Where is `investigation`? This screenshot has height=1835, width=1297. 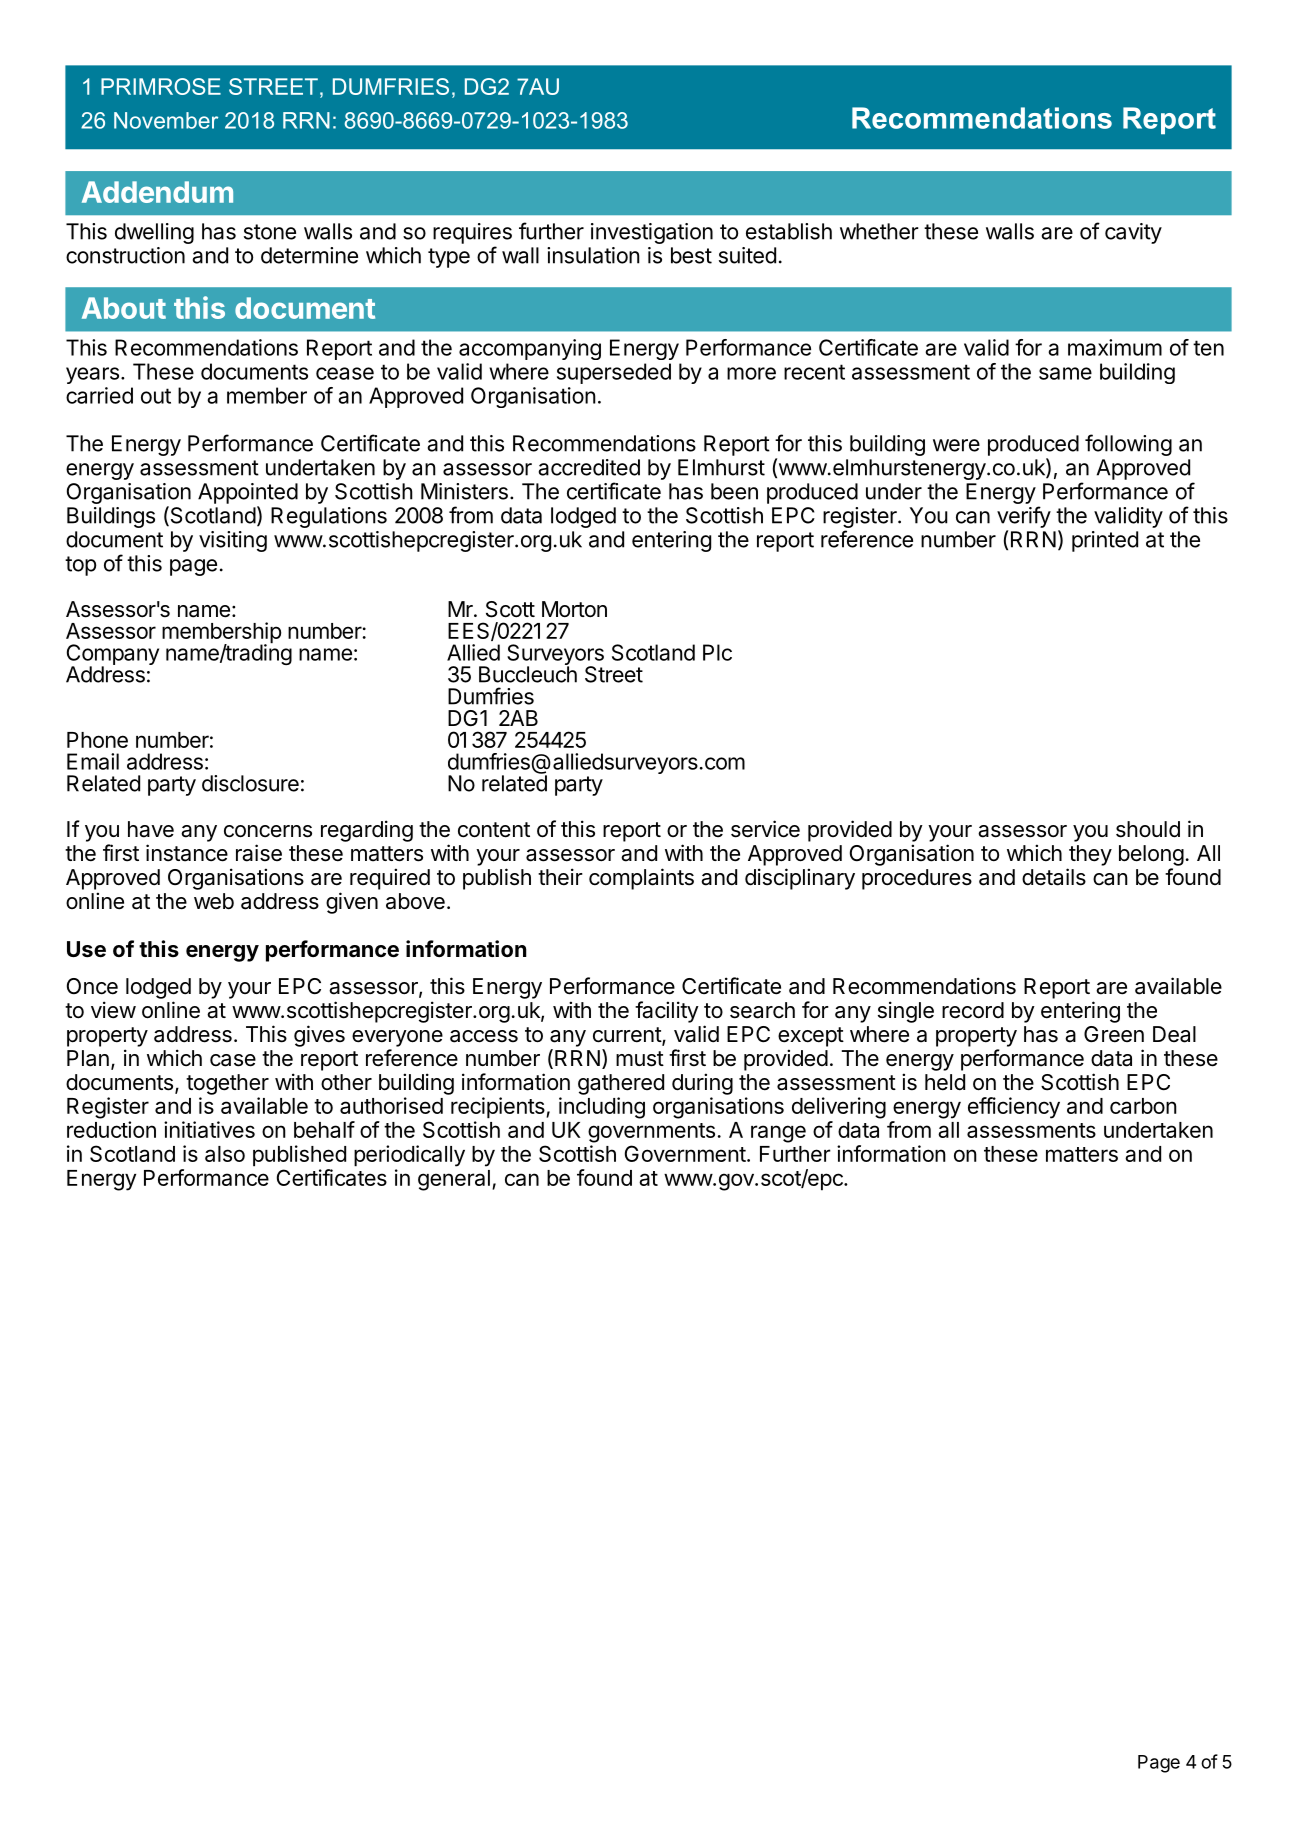
investigation is located at coordinates (652, 233).
